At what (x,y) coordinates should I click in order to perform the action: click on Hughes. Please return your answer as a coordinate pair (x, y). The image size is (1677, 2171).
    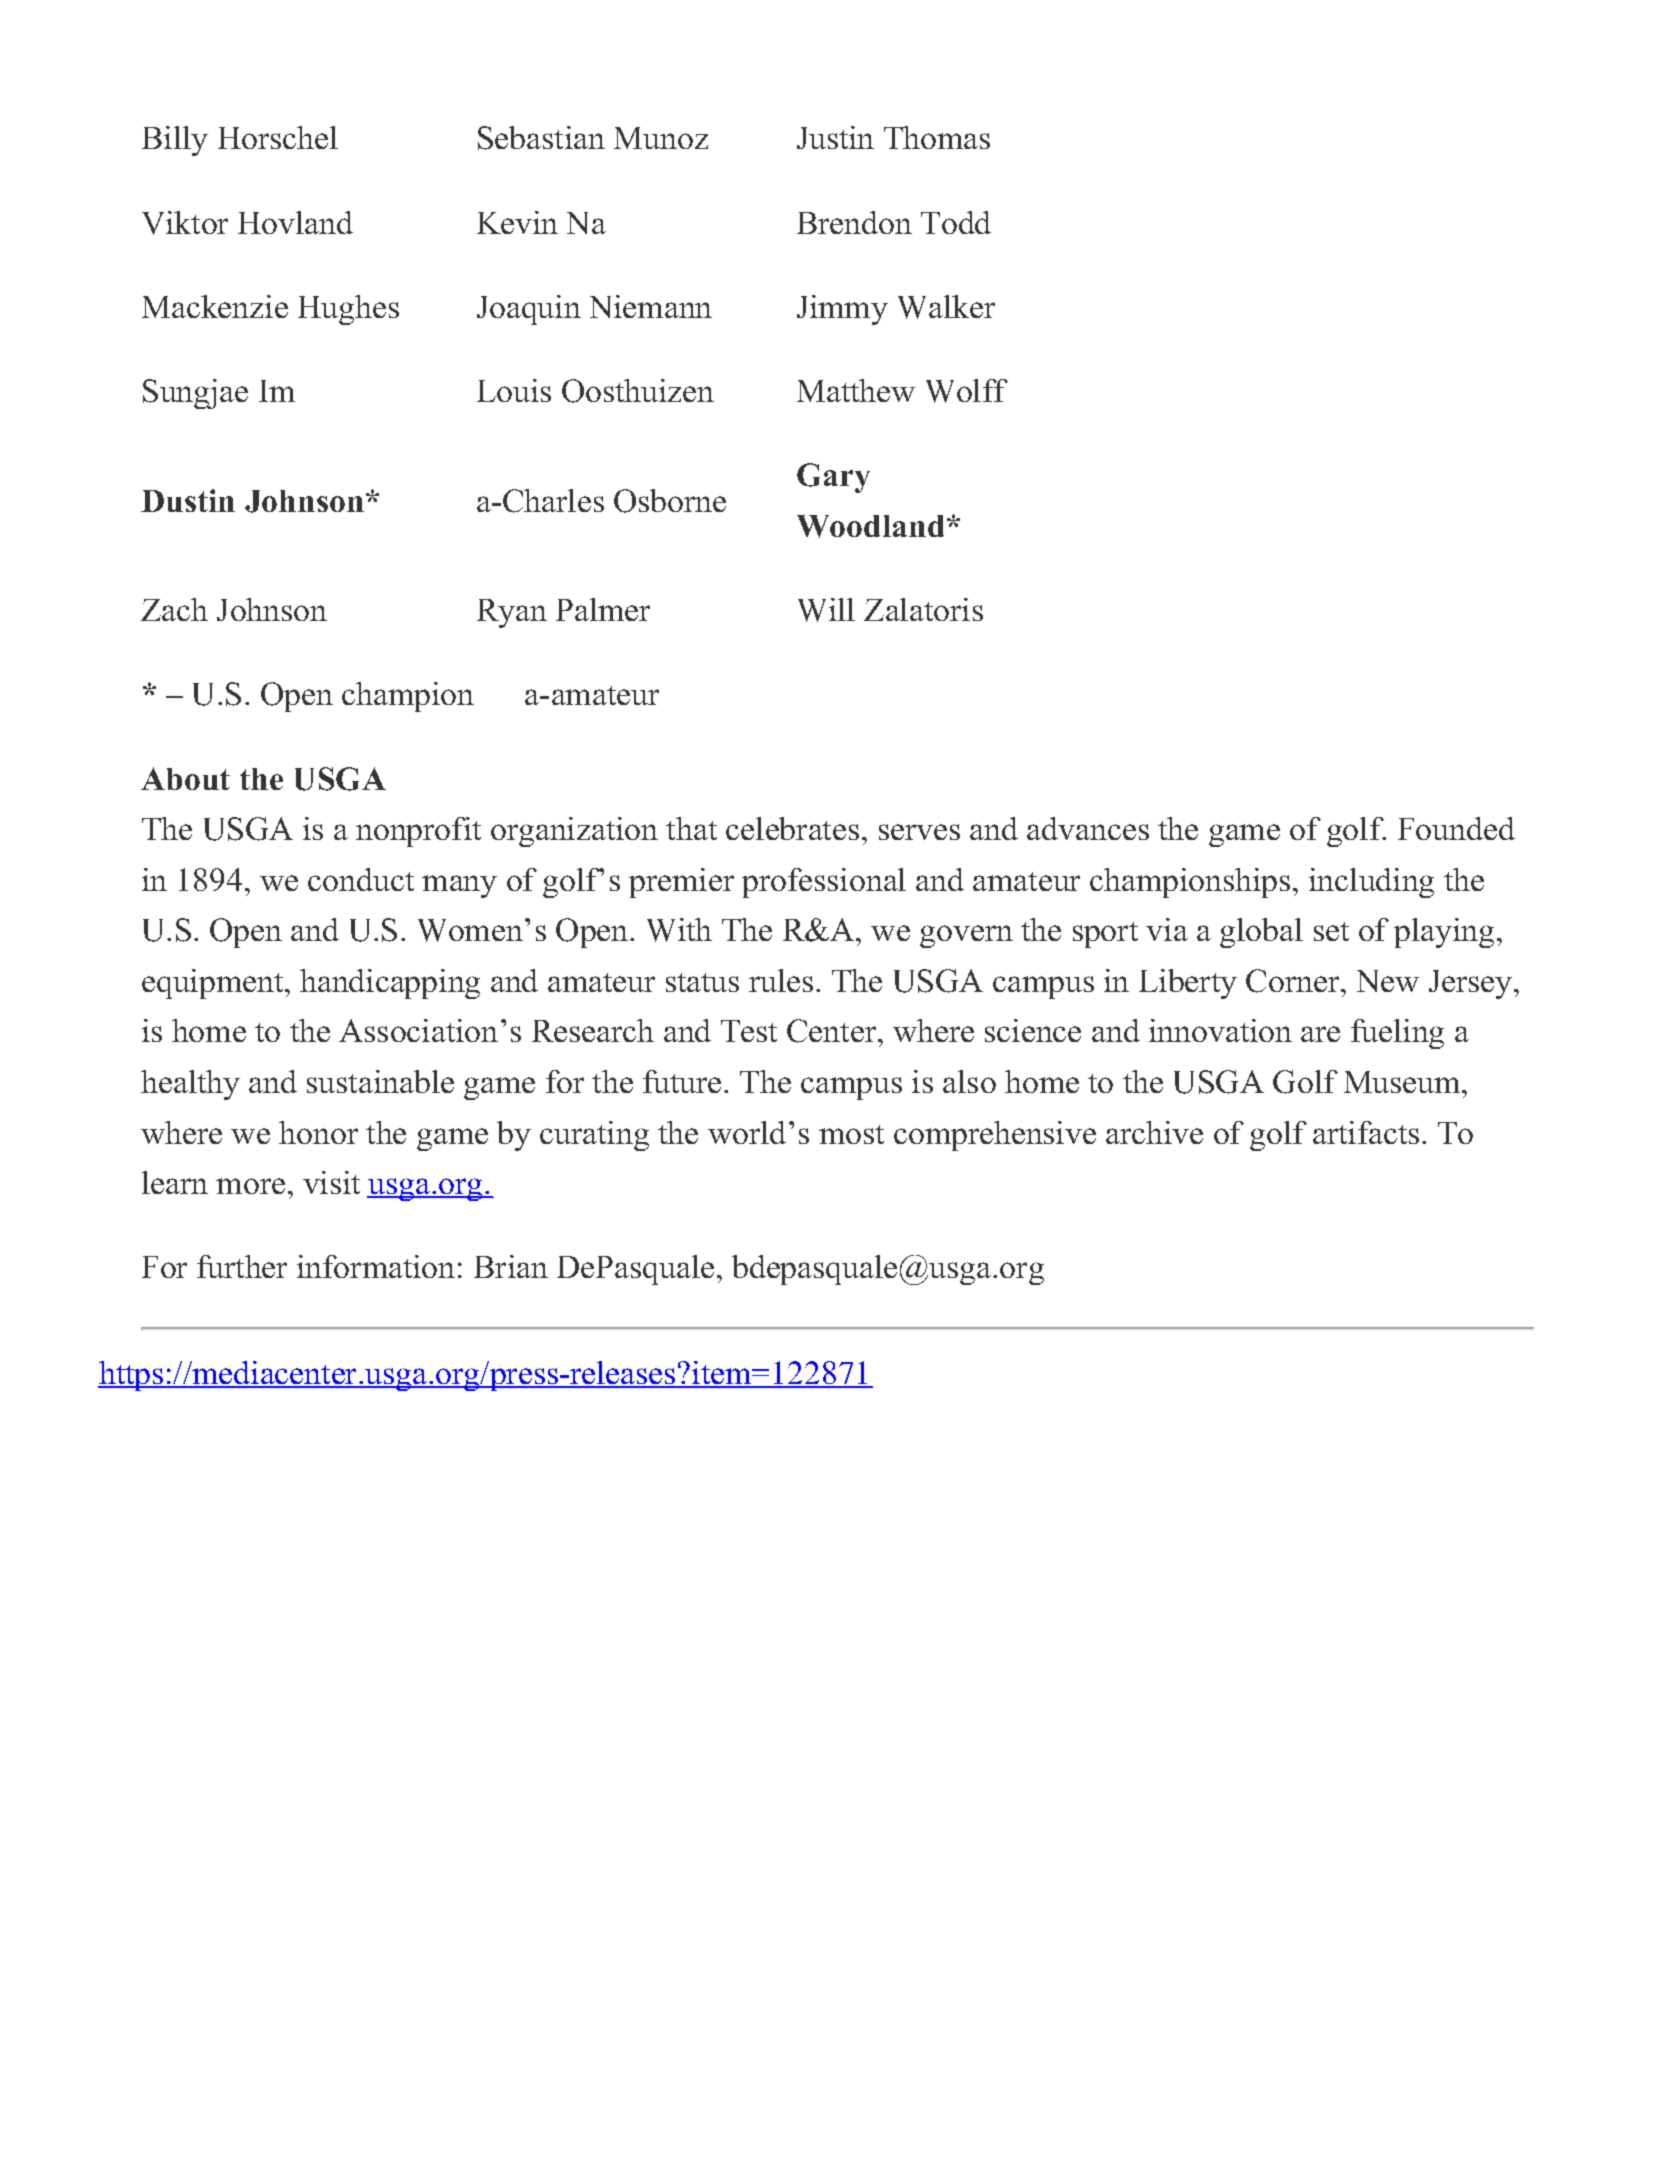
    Looking at the image, I should click on (348, 310).
